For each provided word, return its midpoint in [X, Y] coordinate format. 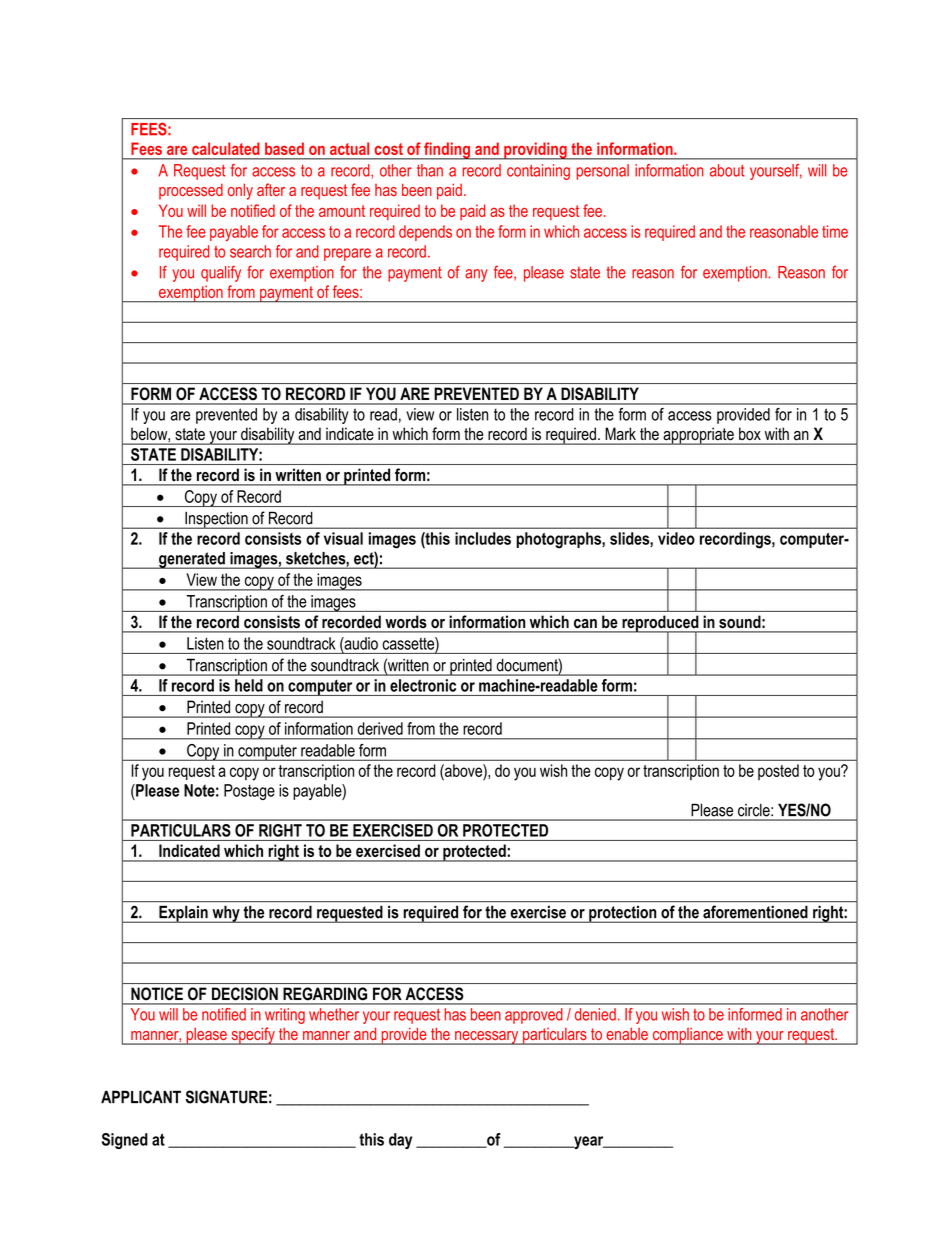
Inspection [216, 520]
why [226, 914]
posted [778, 772]
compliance [687, 1036]
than [430, 170]
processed [191, 192]
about [727, 170]
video [676, 538]
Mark [621, 433]
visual [343, 538]
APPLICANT [141, 1097]
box [750, 434]
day [400, 1141]
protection [623, 914]
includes [483, 538]
